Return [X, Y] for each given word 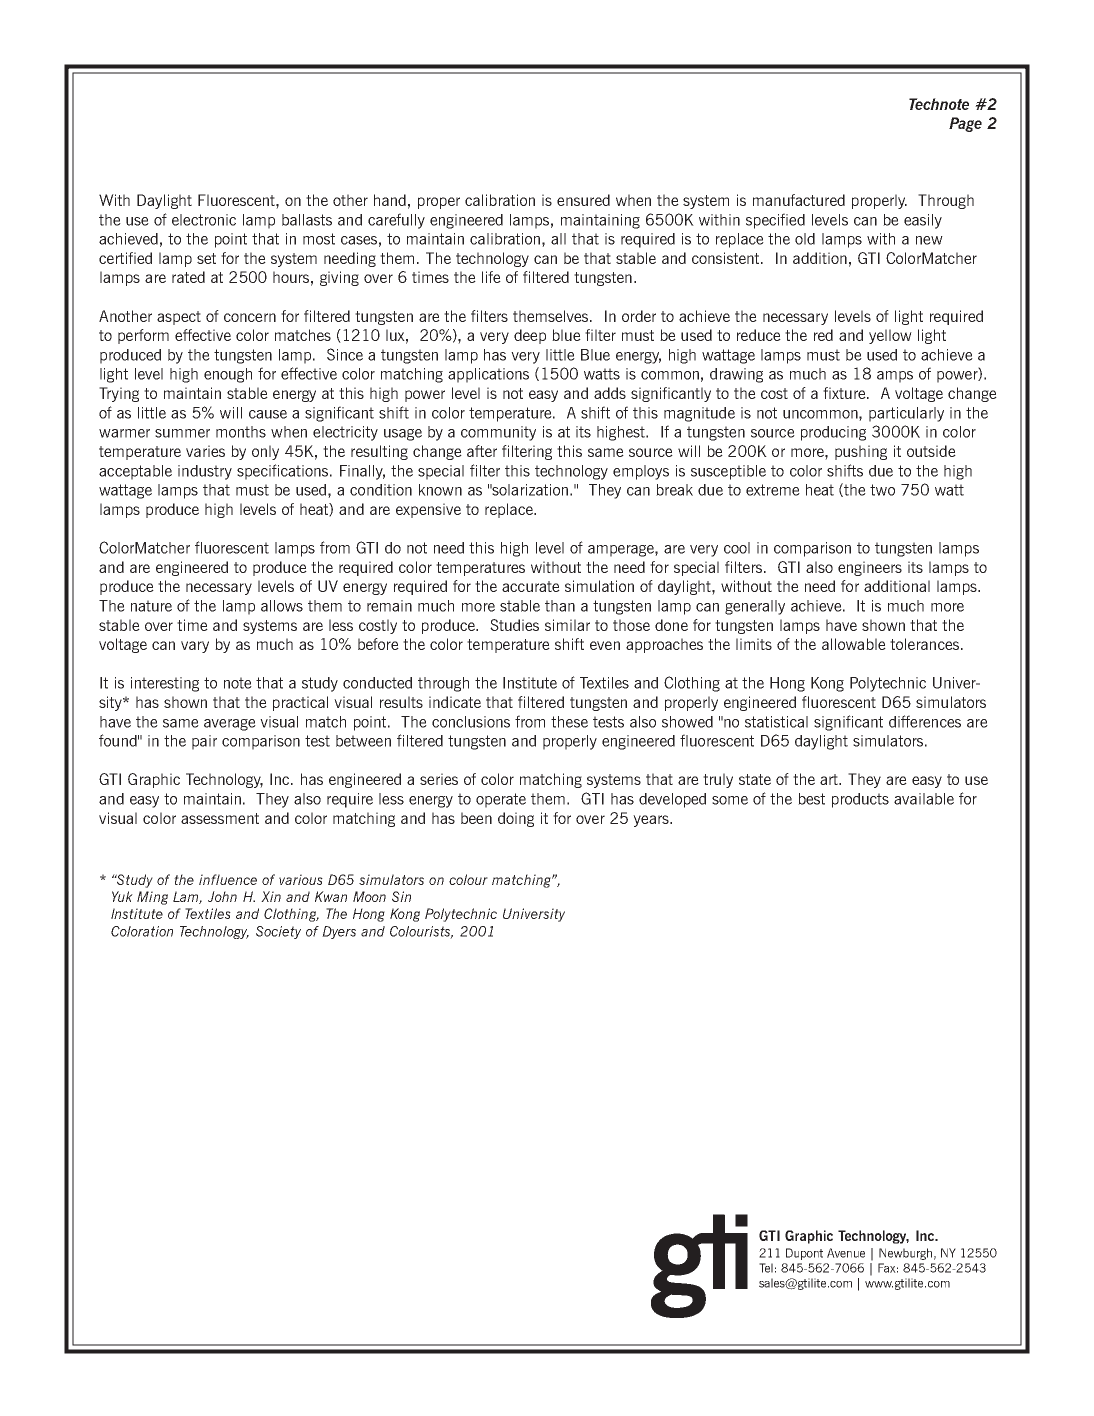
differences [925, 721]
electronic [204, 220]
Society [278, 932]
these [569, 722]
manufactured [799, 200]
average [230, 725]
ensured [583, 200]
